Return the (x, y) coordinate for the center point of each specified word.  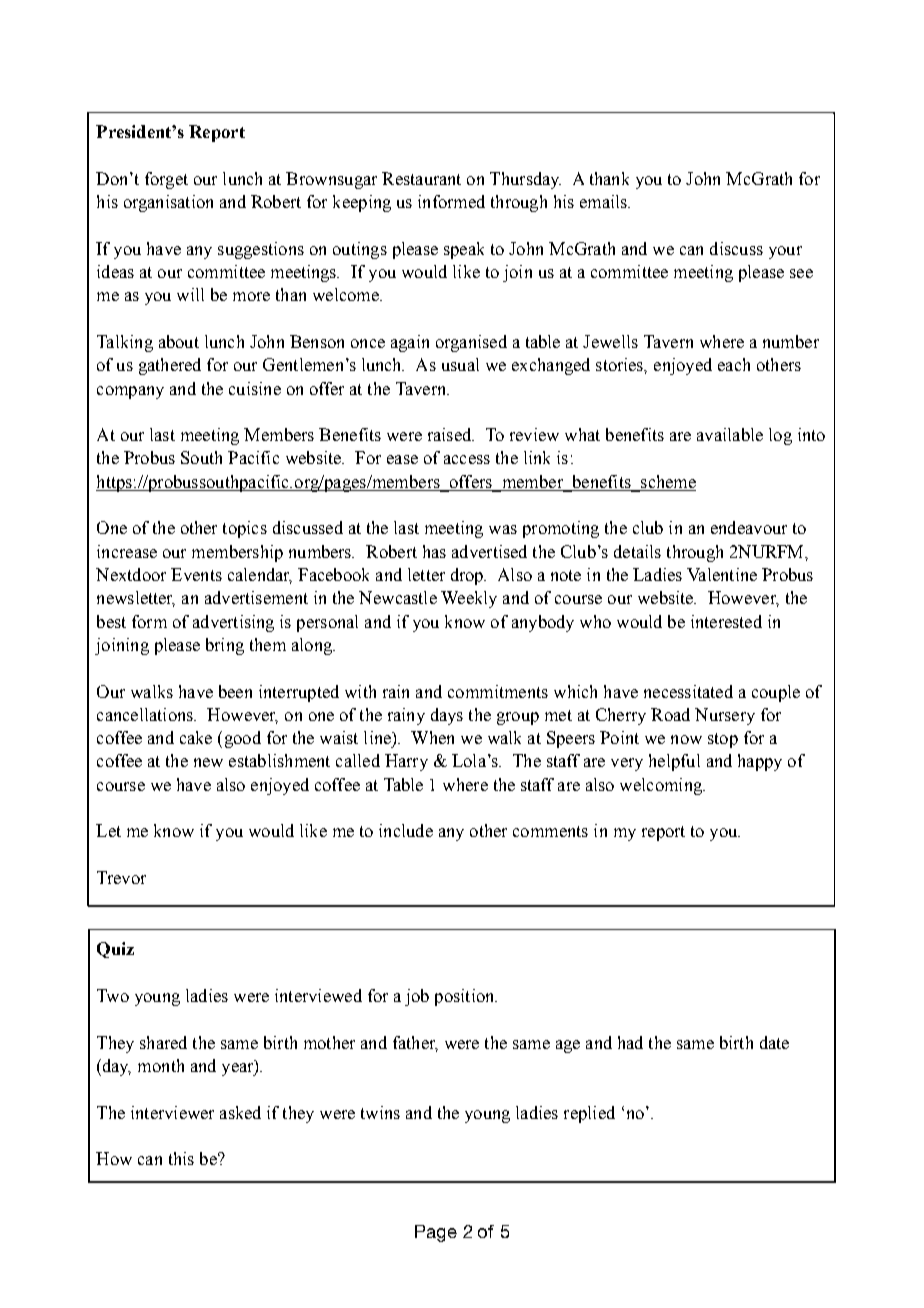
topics (245, 529)
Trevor (121, 877)
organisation (168, 203)
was (503, 529)
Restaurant (421, 178)
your (785, 252)
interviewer (172, 1112)
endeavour (749, 527)
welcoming (662, 786)
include (406, 830)
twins (380, 1112)
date (774, 1042)
